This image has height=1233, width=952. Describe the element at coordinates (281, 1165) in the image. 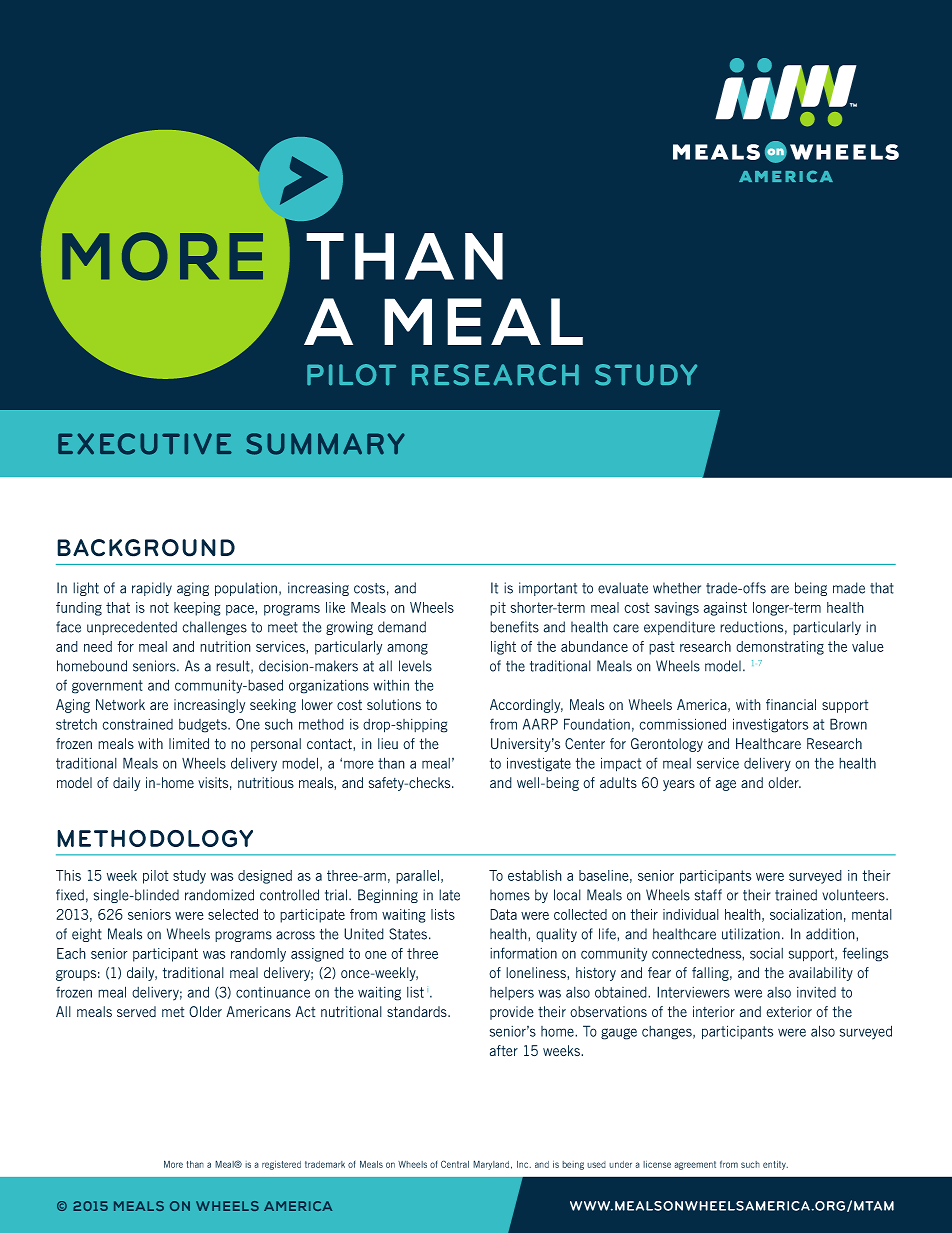

I see `registered` at that location.
